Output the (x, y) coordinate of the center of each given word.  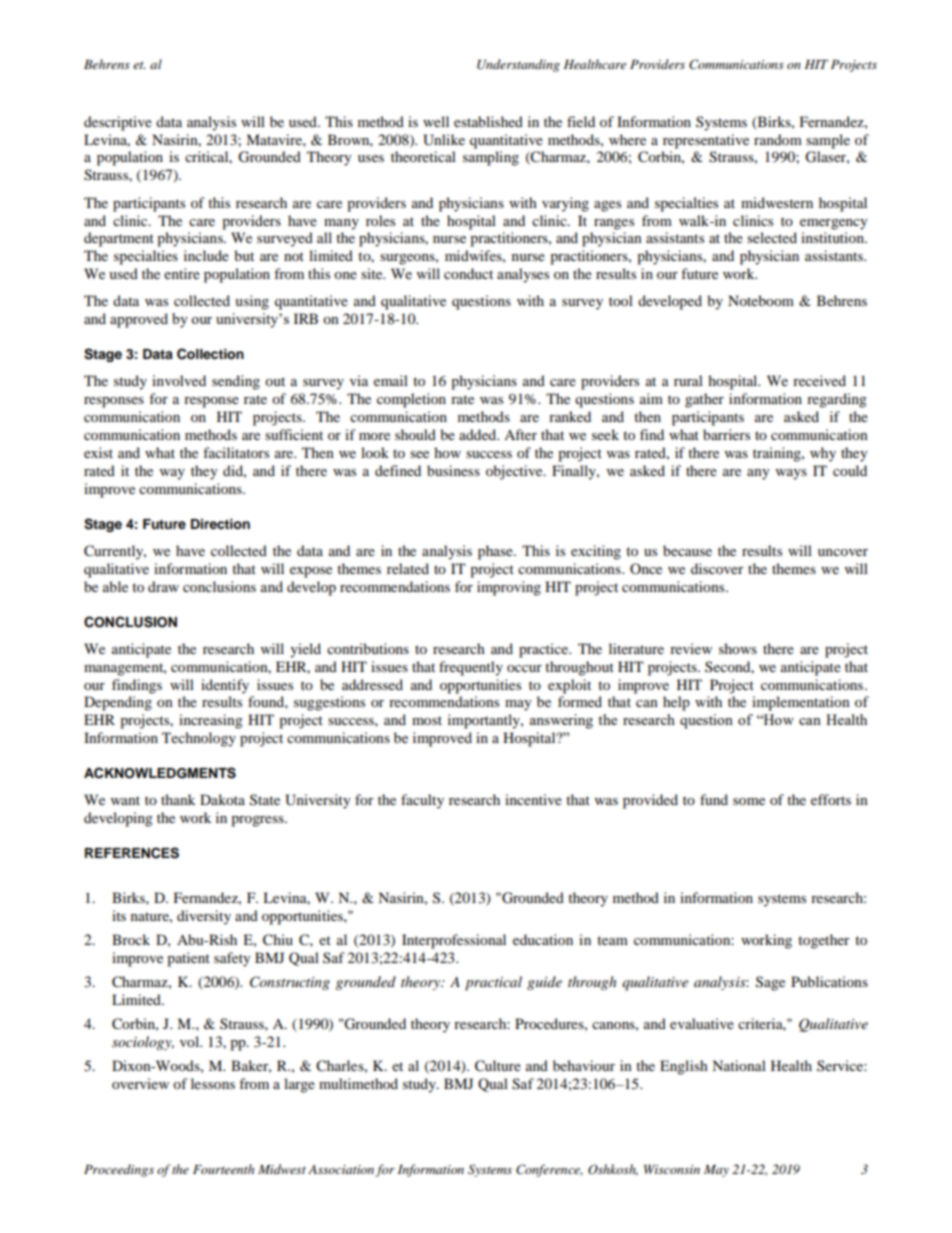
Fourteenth (223, 1169)
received (819, 380)
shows (738, 648)
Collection (210, 354)
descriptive (118, 123)
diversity (204, 917)
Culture (498, 1066)
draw (163, 586)
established (488, 121)
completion (411, 400)
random (778, 139)
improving (509, 588)
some (749, 801)
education (543, 939)
